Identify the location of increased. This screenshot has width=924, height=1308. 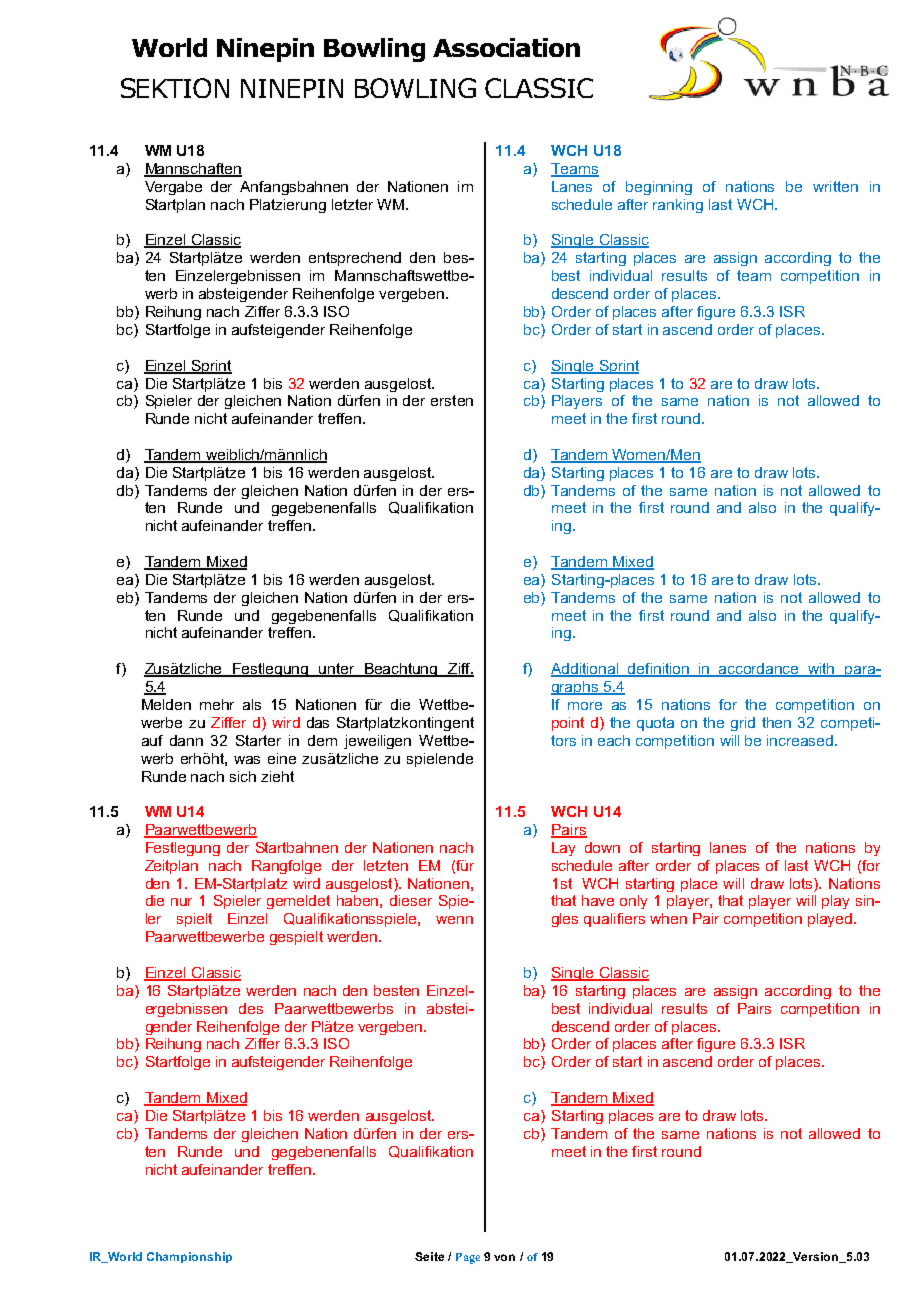
(801, 740).
